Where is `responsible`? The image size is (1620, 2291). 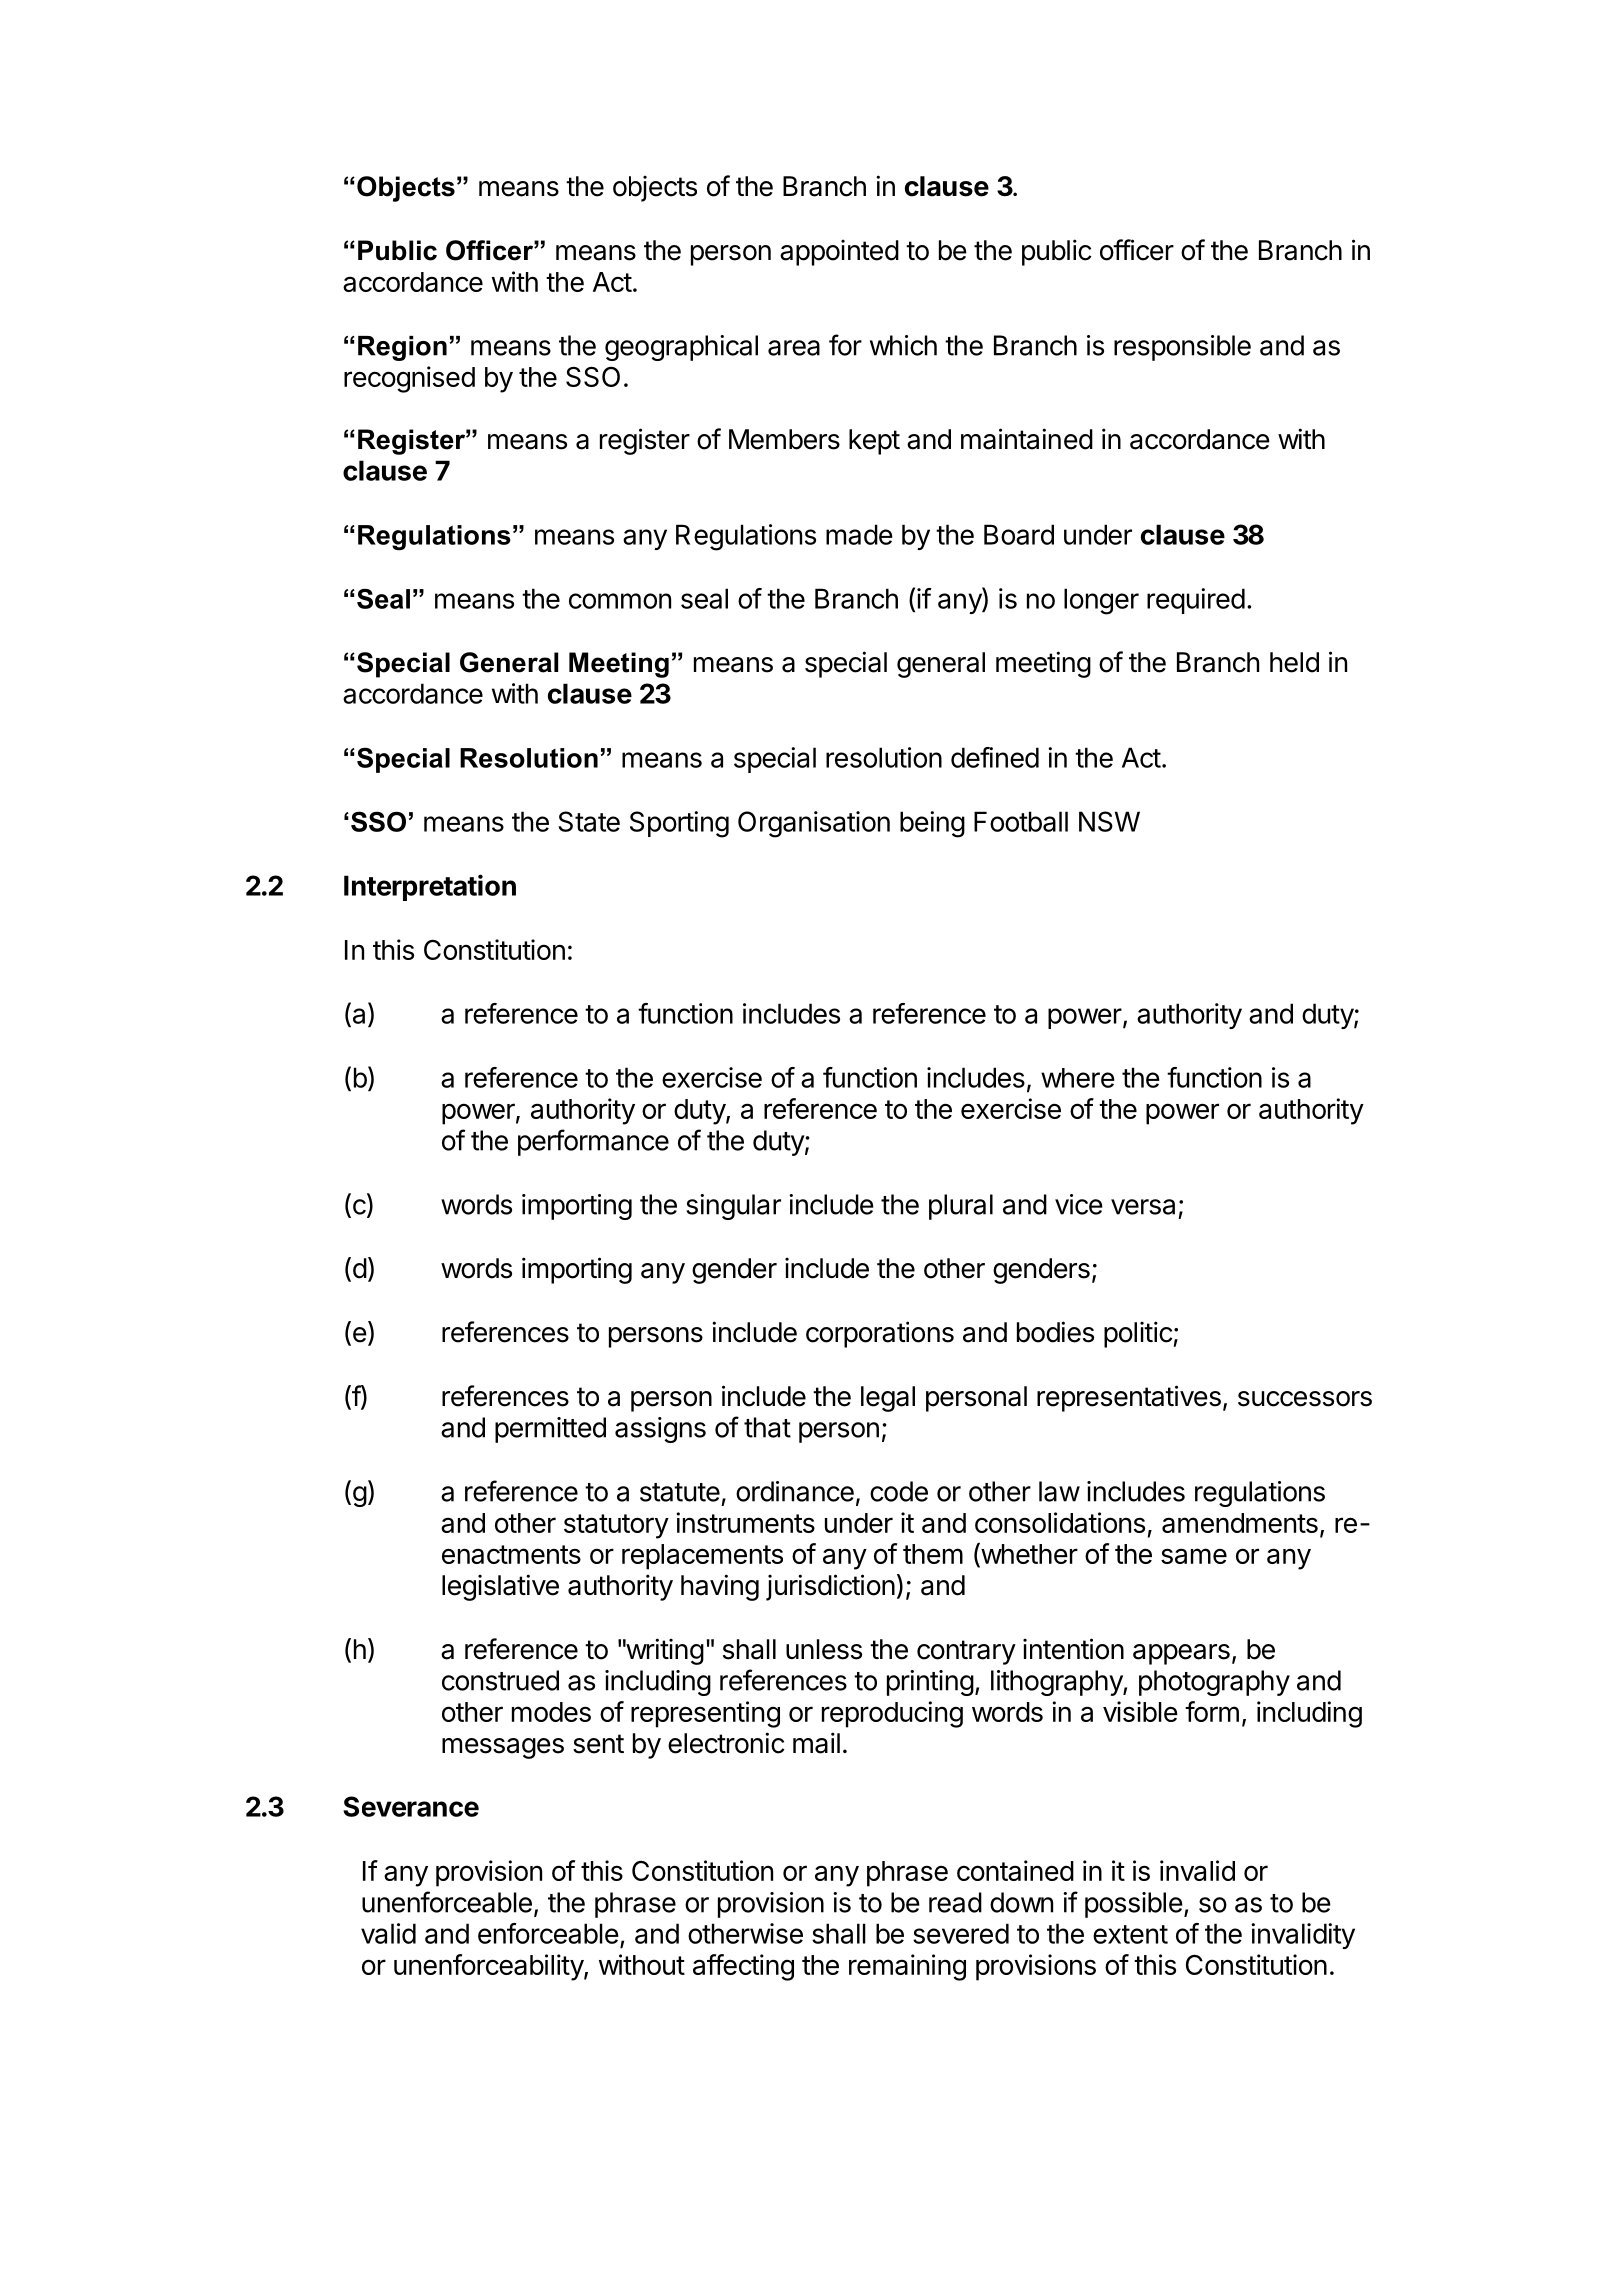
responsible is located at coordinates (1182, 348).
